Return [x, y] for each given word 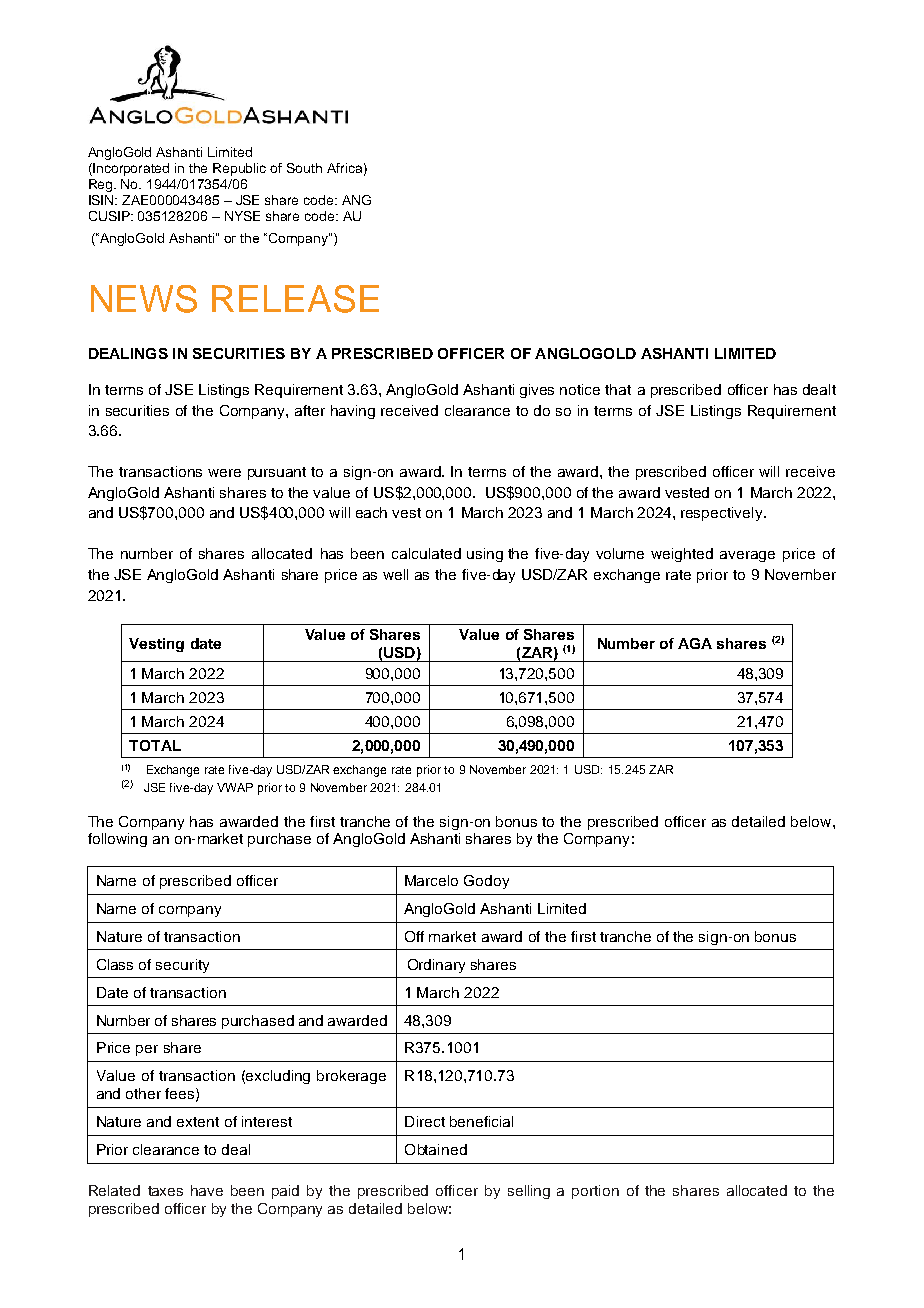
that [618, 389]
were [224, 473]
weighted [682, 555]
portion [595, 1192]
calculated [426, 553]
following [117, 840]
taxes [165, 1191]
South [304, 168]
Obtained [436, 1149]
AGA [695, 643]
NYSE [242, 216]
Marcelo [431, 880]
